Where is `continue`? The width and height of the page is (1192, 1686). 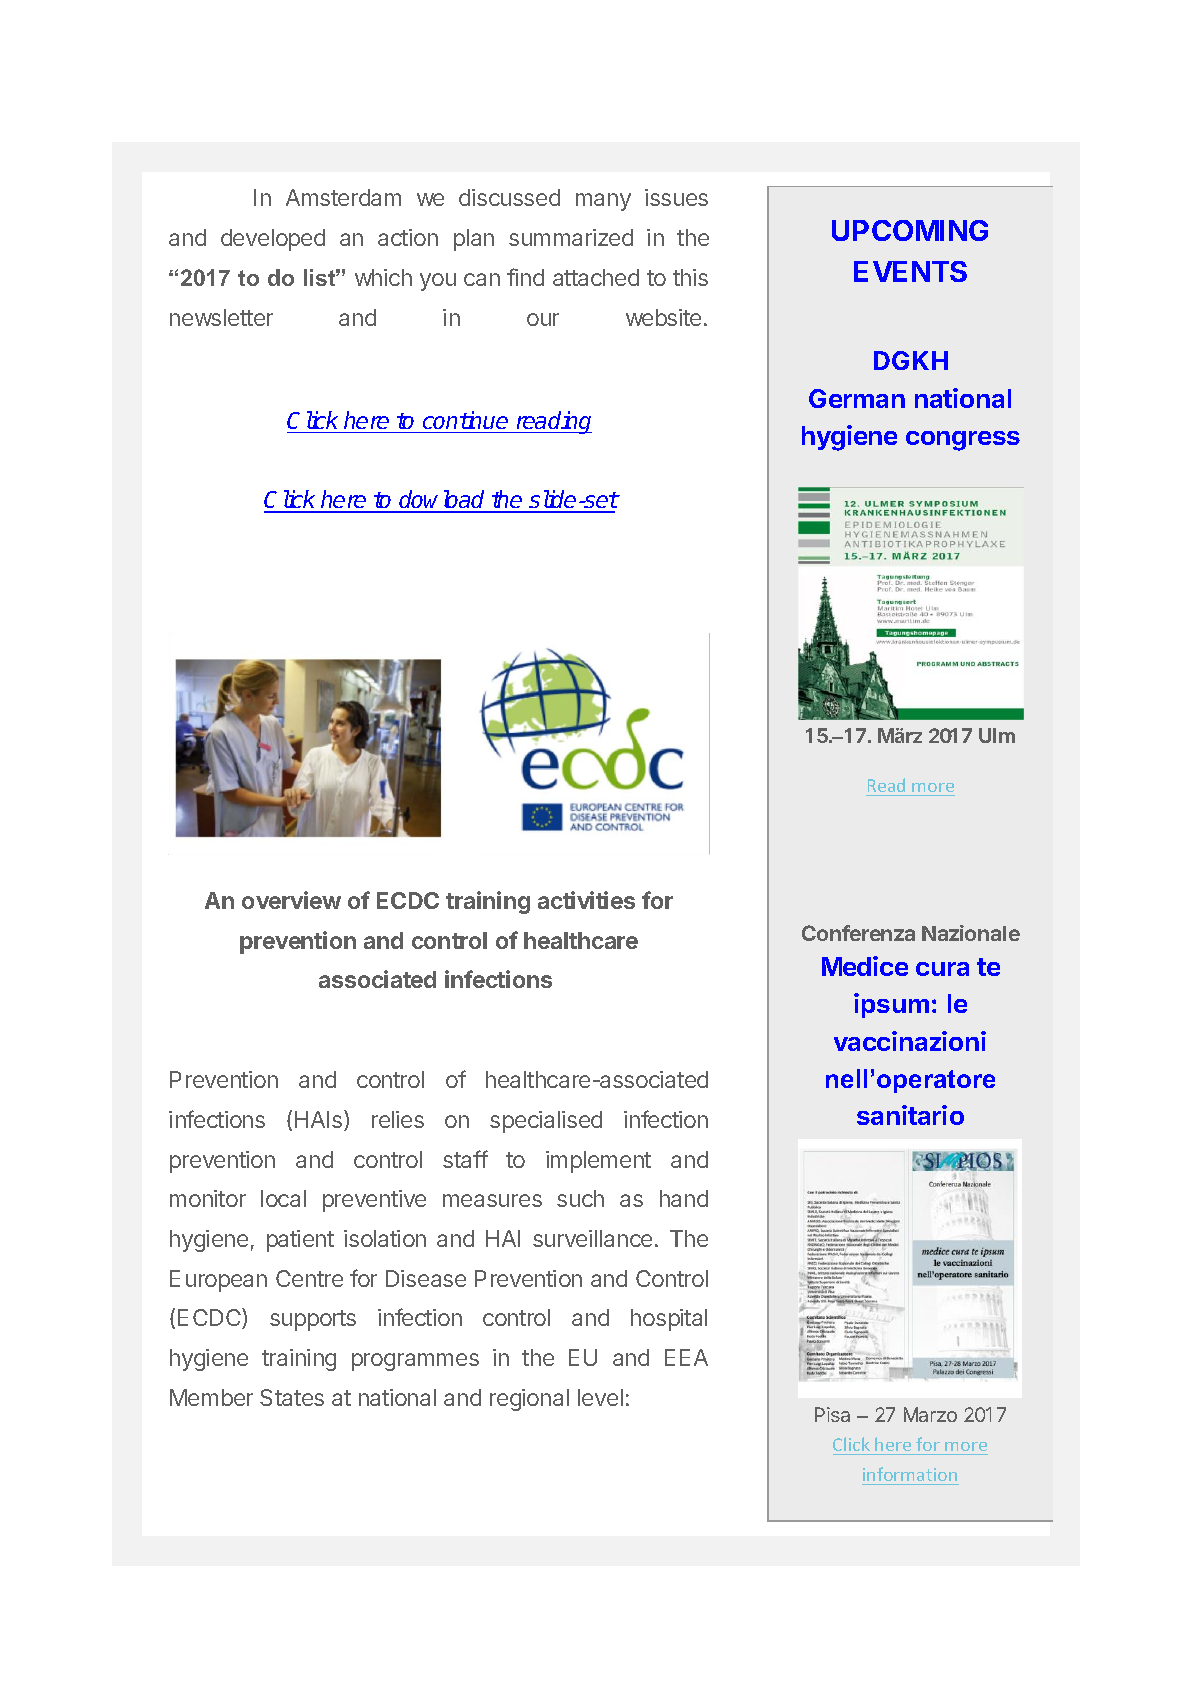
continue is located at coordinates (465, 420).
